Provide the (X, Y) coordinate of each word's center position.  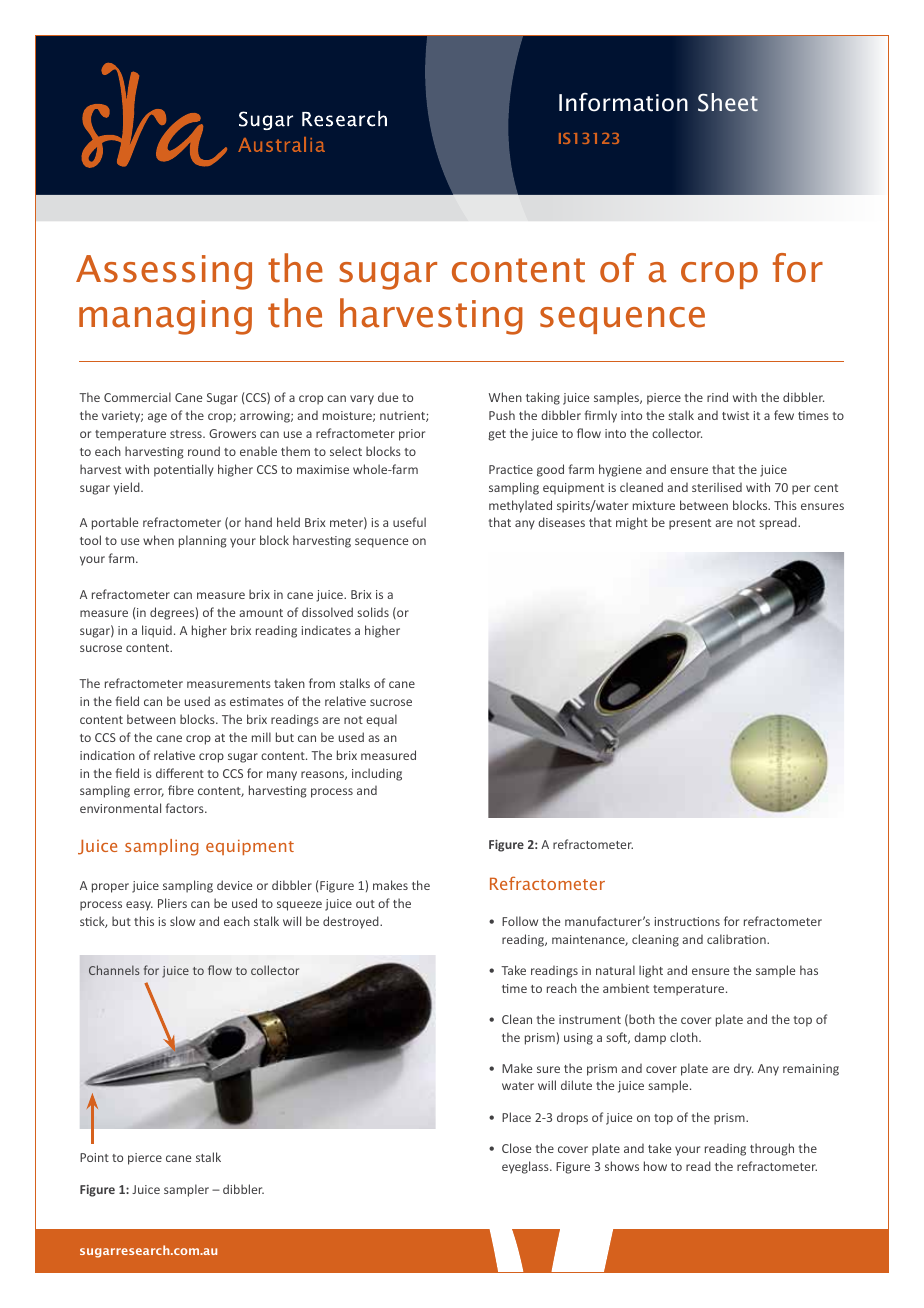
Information (623, 102)
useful (409, 522)
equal (381, 720)
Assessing (164, 272)
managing (165, 317)
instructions (687, 921)
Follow (520, 921)
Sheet (728, 102)
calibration (737, 939)
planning (203, 541)
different (180, 773)
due (388, 397)
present (690, 524)
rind (717, 397)
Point (94, 1157)
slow (182, 921)
